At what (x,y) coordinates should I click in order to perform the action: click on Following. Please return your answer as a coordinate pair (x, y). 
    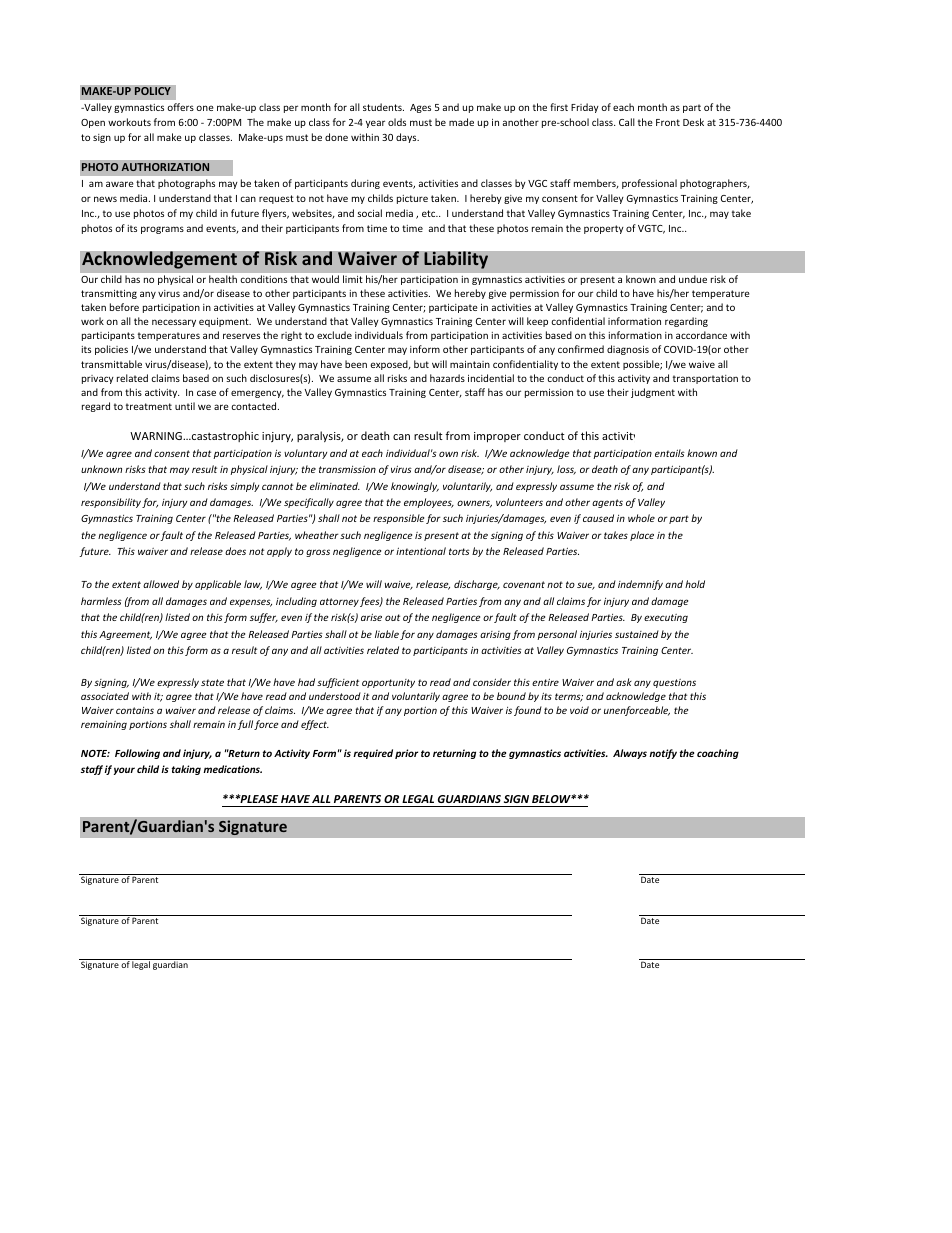
    Looking at the image, I should click on (137, 754).
